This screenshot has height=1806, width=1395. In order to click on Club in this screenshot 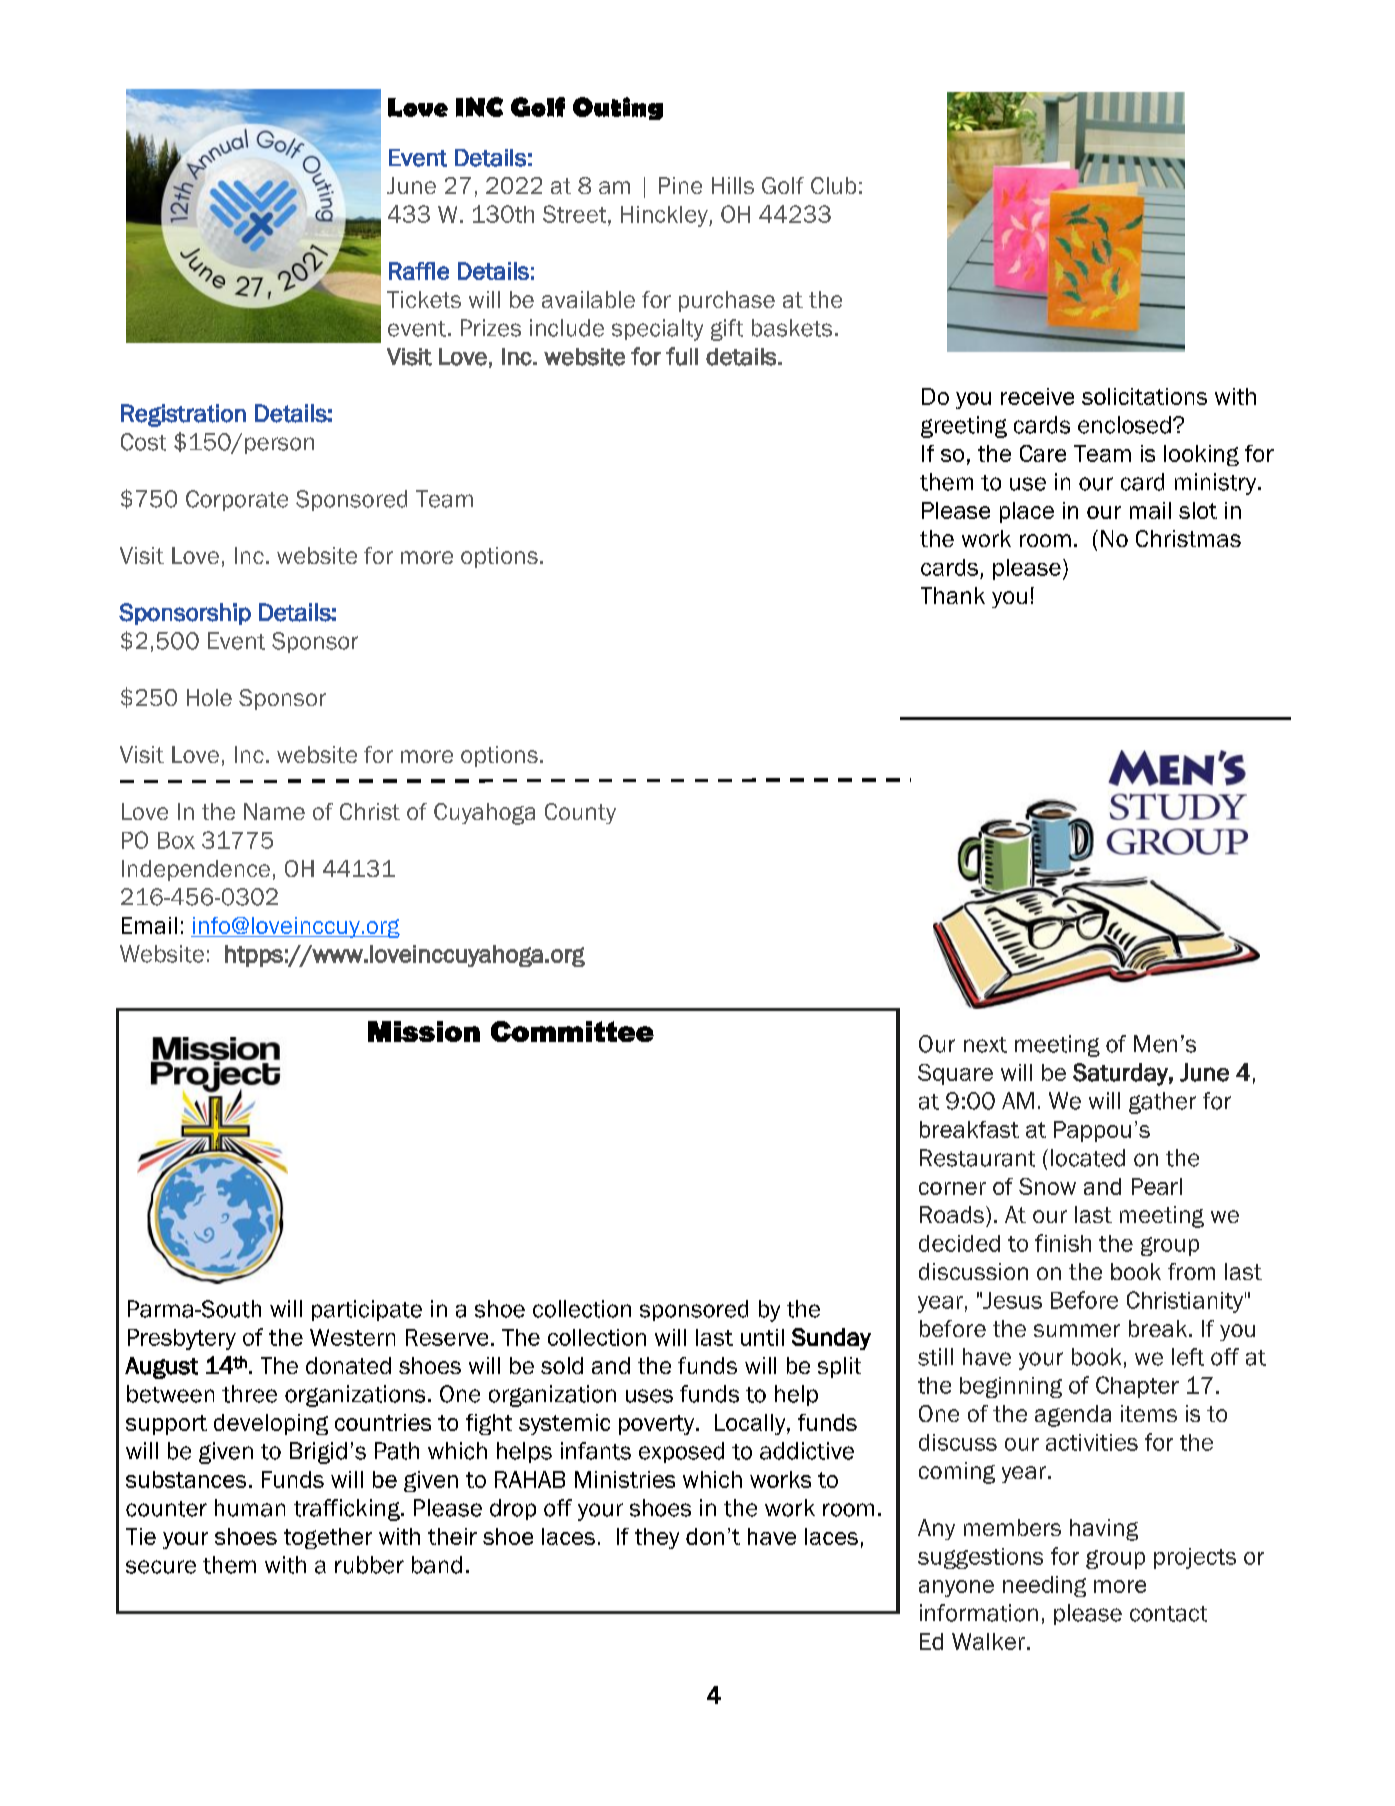, I will do `click(833, 185)`.
